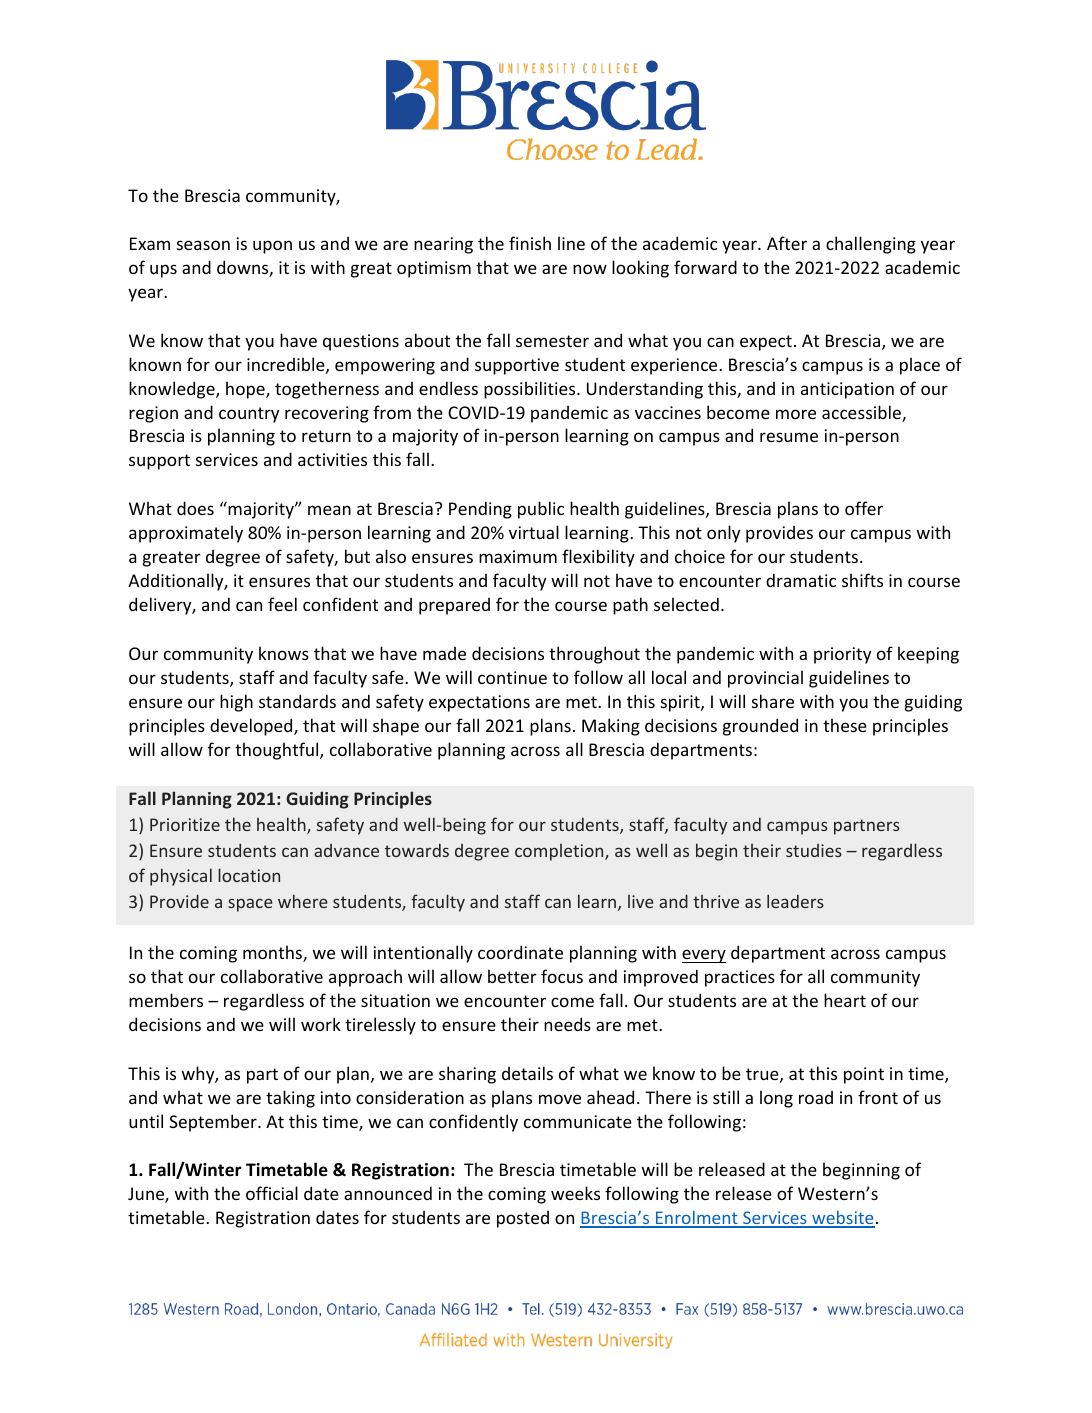 The width and height of the document is (1092, 1413). What do you see at coordinates (871, 245) in the document?
I see `challenging` at bounding box center [871, 245].
